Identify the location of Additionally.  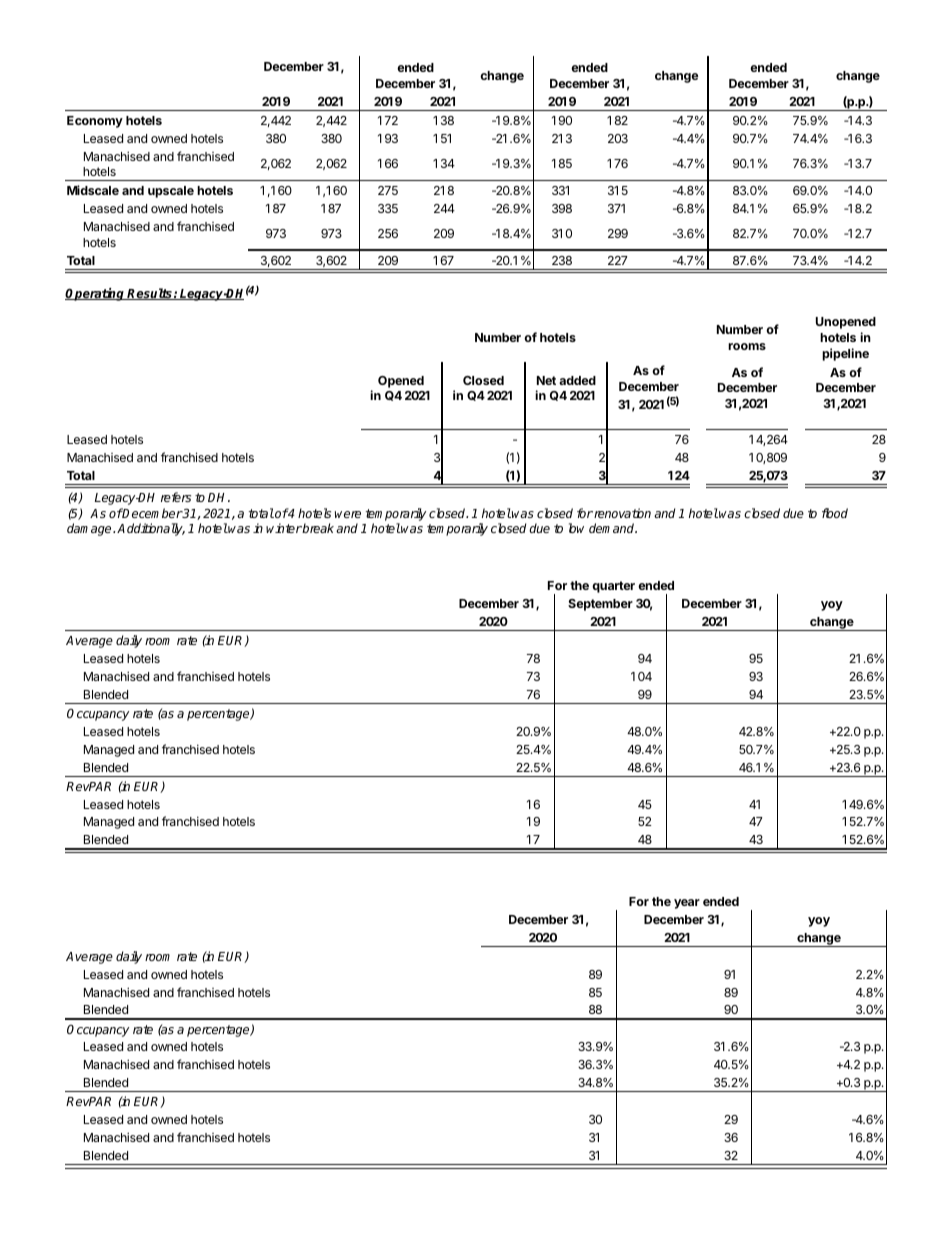
(151, 529).
